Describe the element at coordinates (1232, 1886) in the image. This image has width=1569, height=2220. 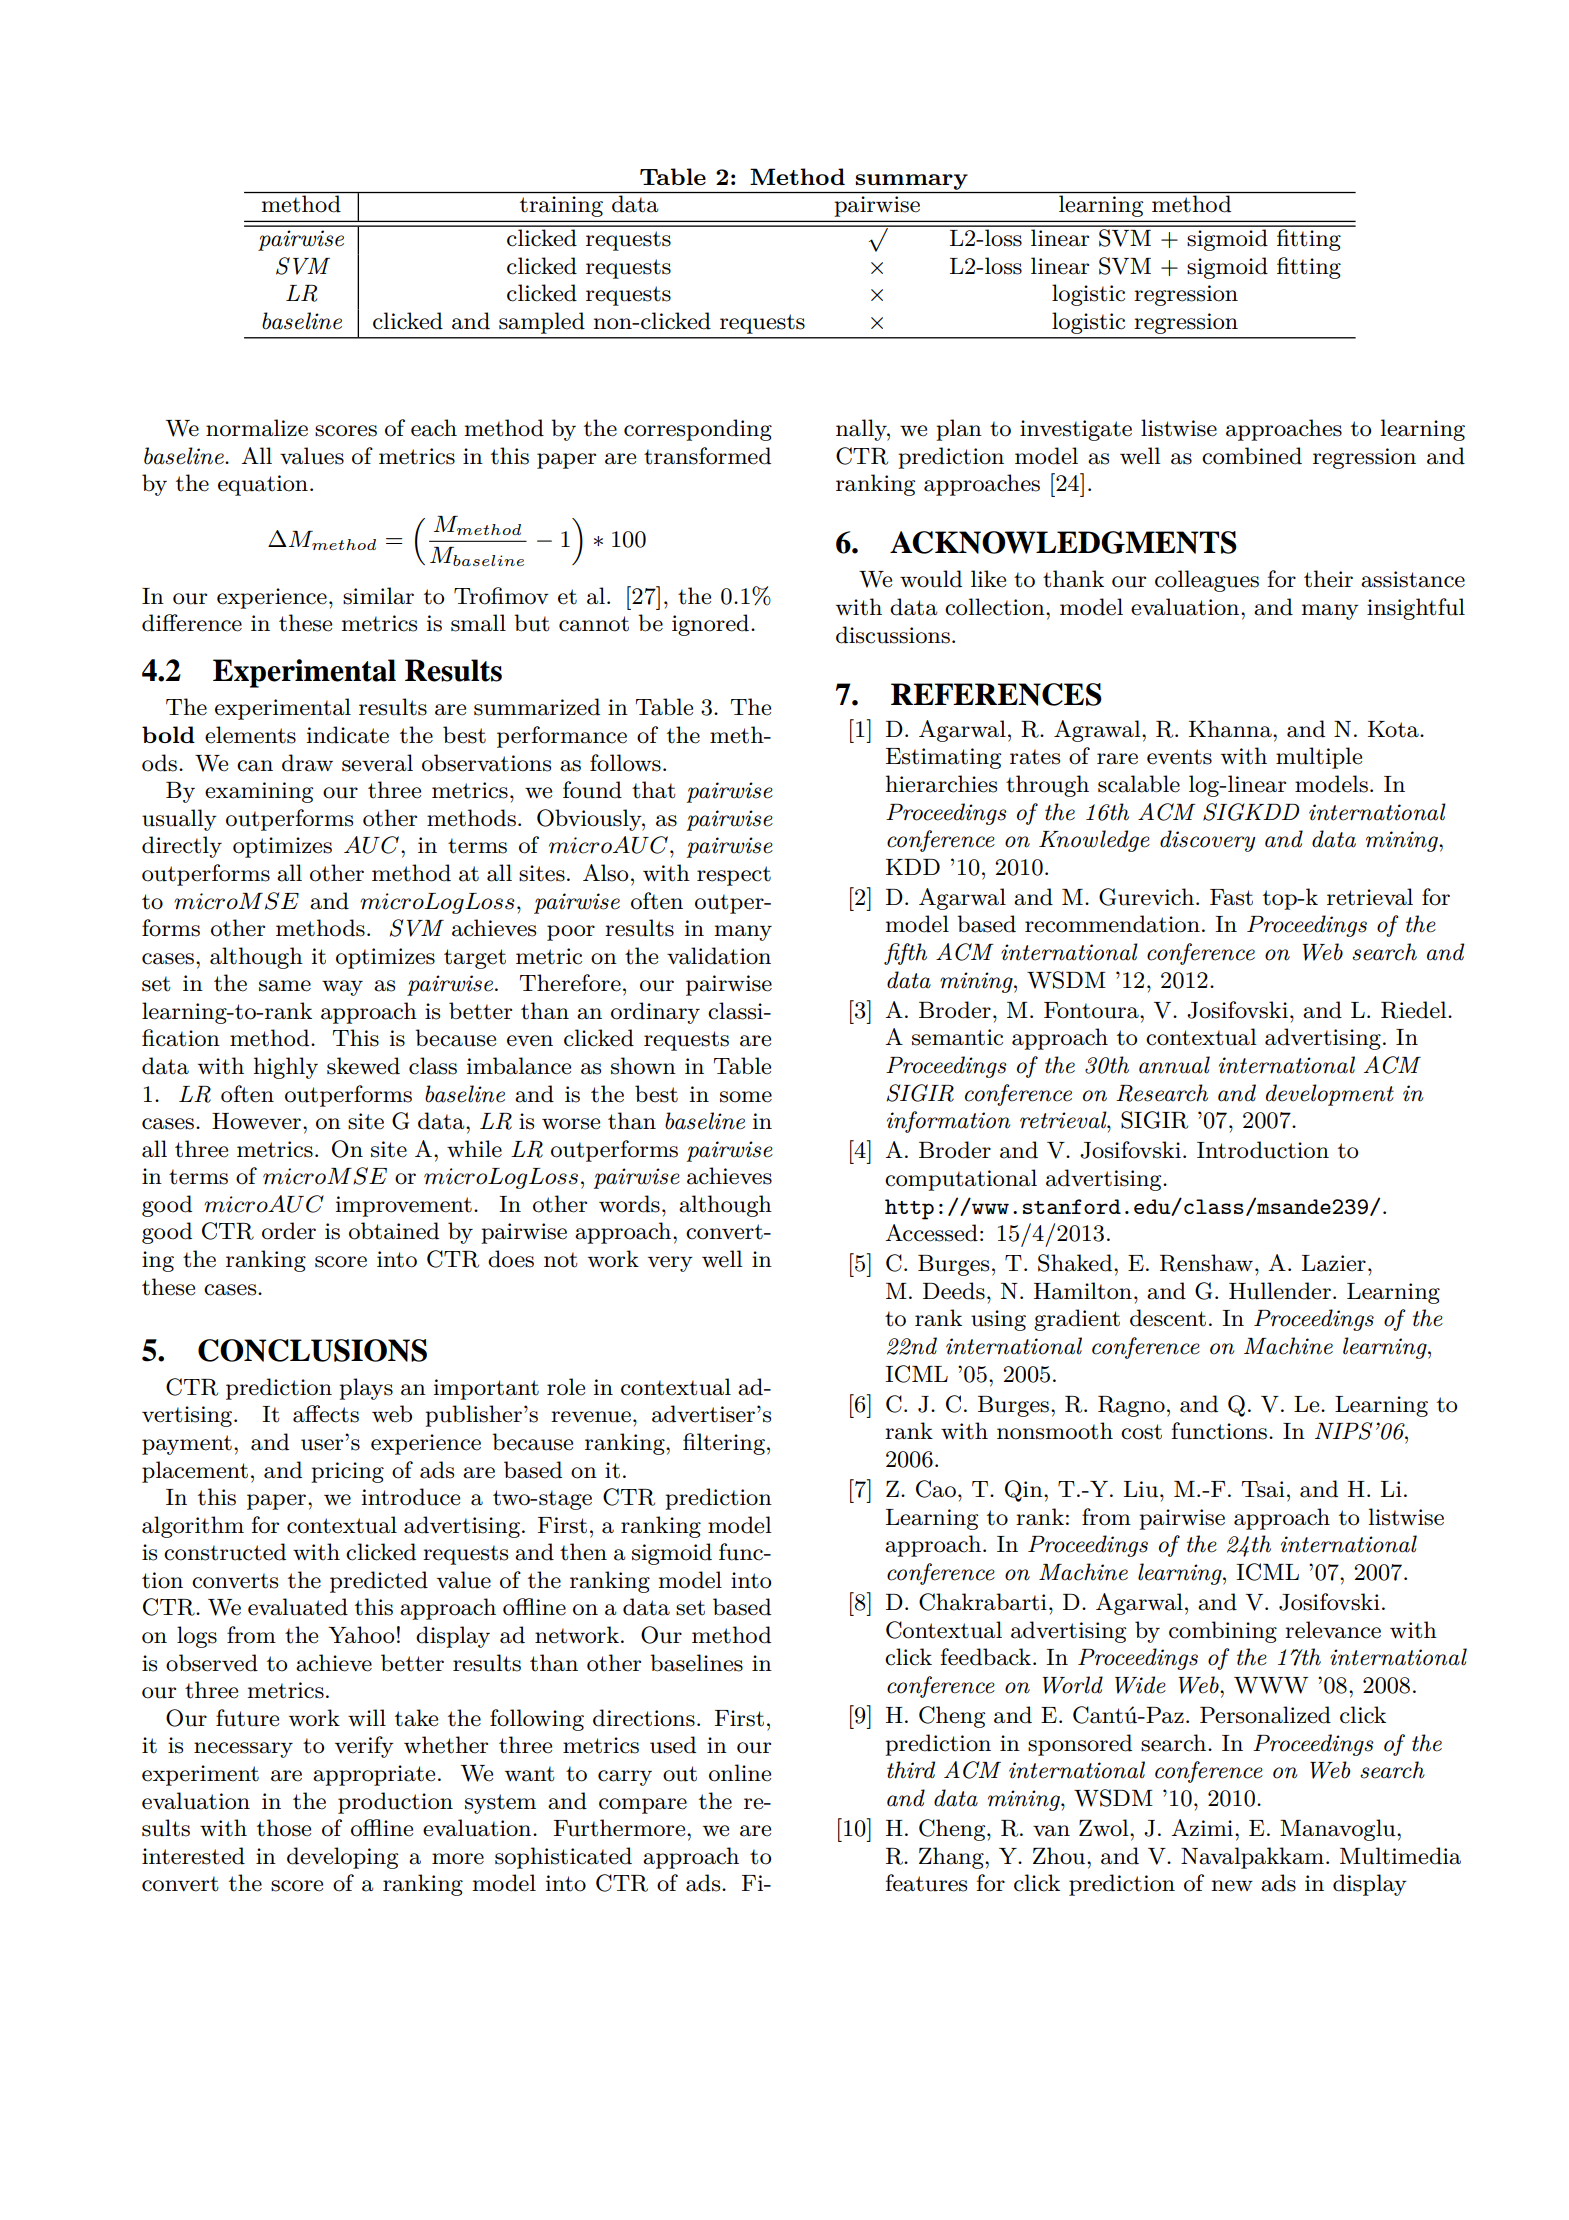
I see `new` at that location.
